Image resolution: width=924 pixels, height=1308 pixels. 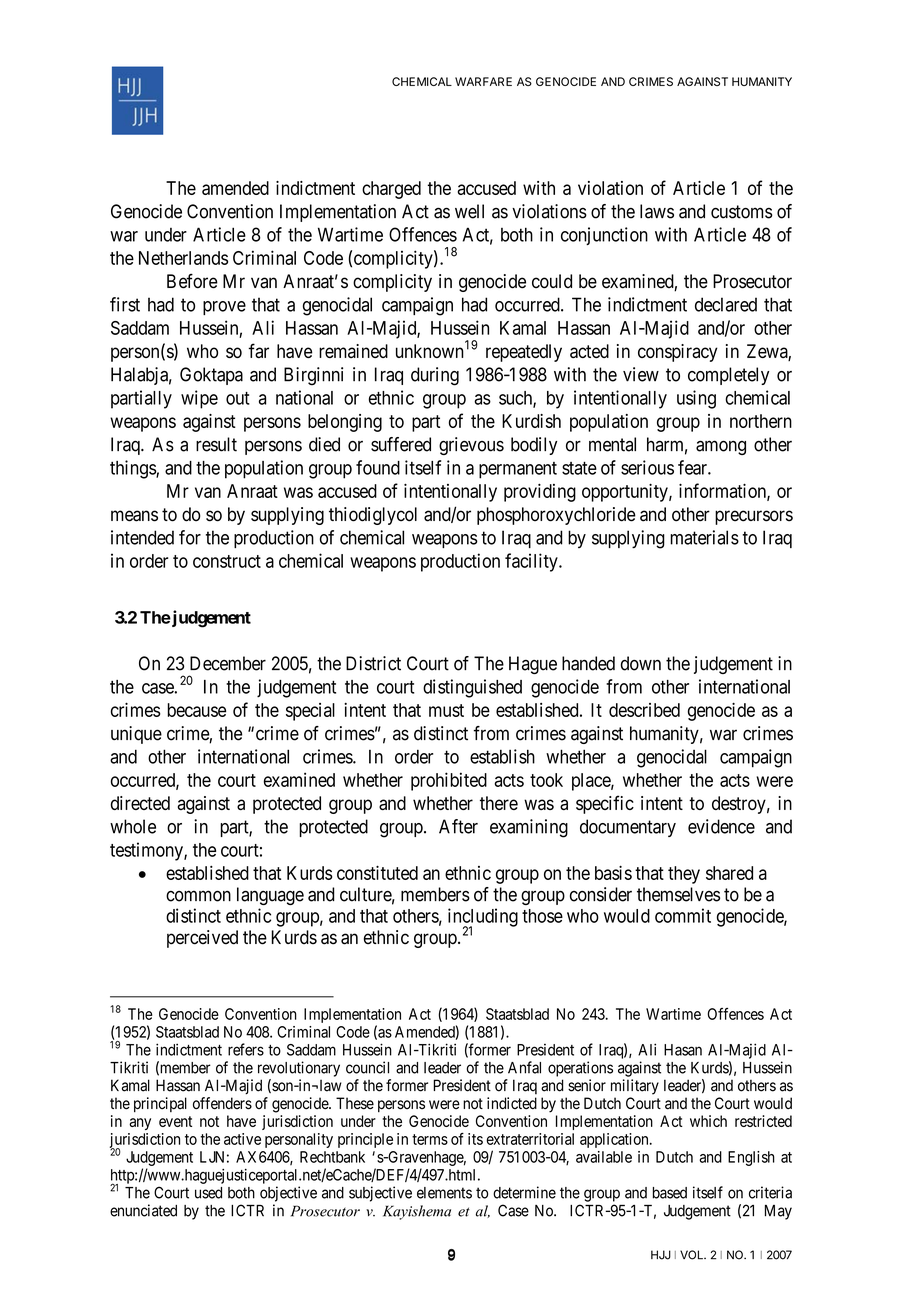 What do you see at coordinates (472, 688) in the screenshot?
I see `distinguished` at bounding box center [472, 688].
